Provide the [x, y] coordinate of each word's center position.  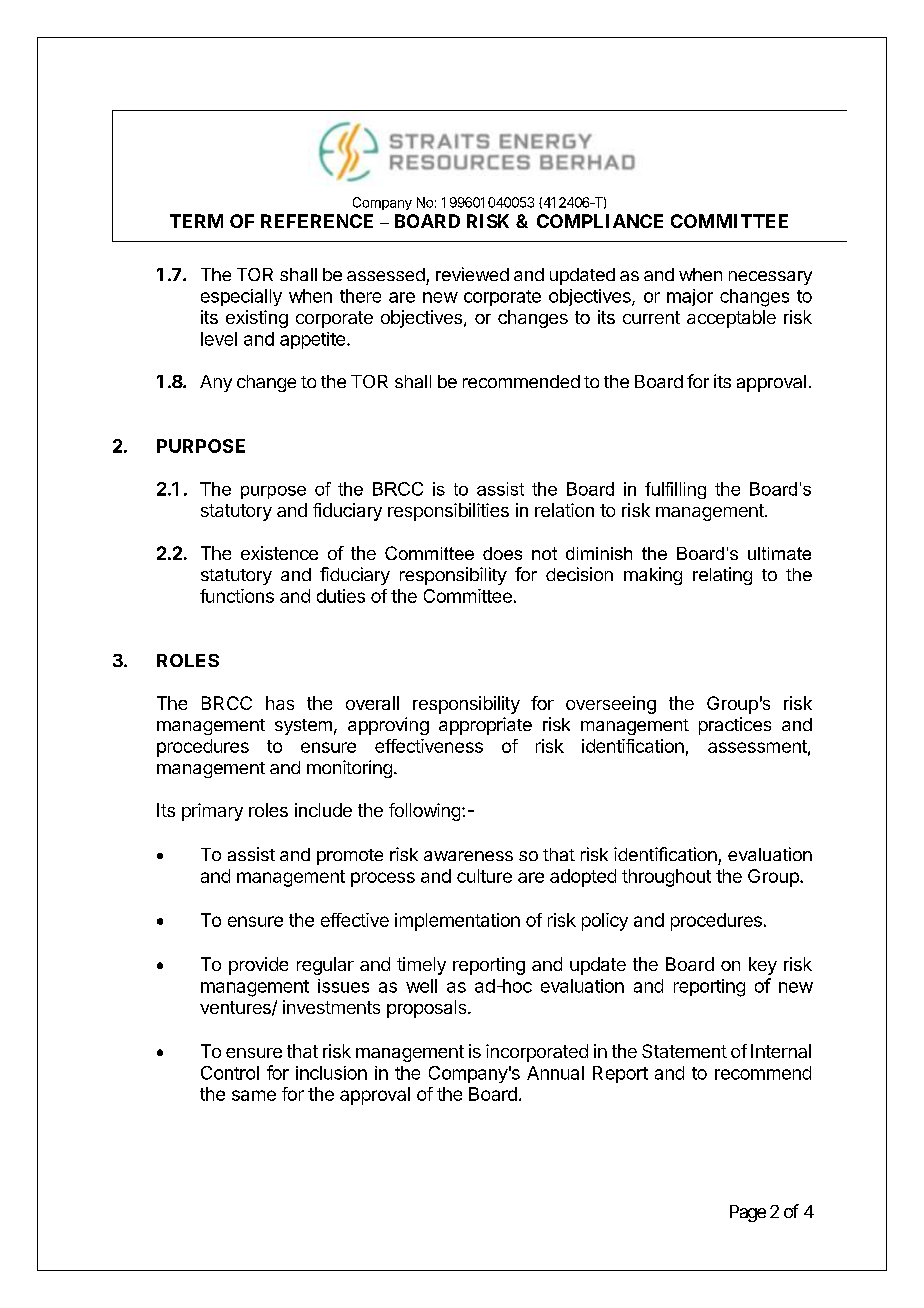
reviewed [472, 274]
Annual [555, 1073]
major [690, 297]
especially [241, 297]
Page [748, 1213]
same [254, 1095]
